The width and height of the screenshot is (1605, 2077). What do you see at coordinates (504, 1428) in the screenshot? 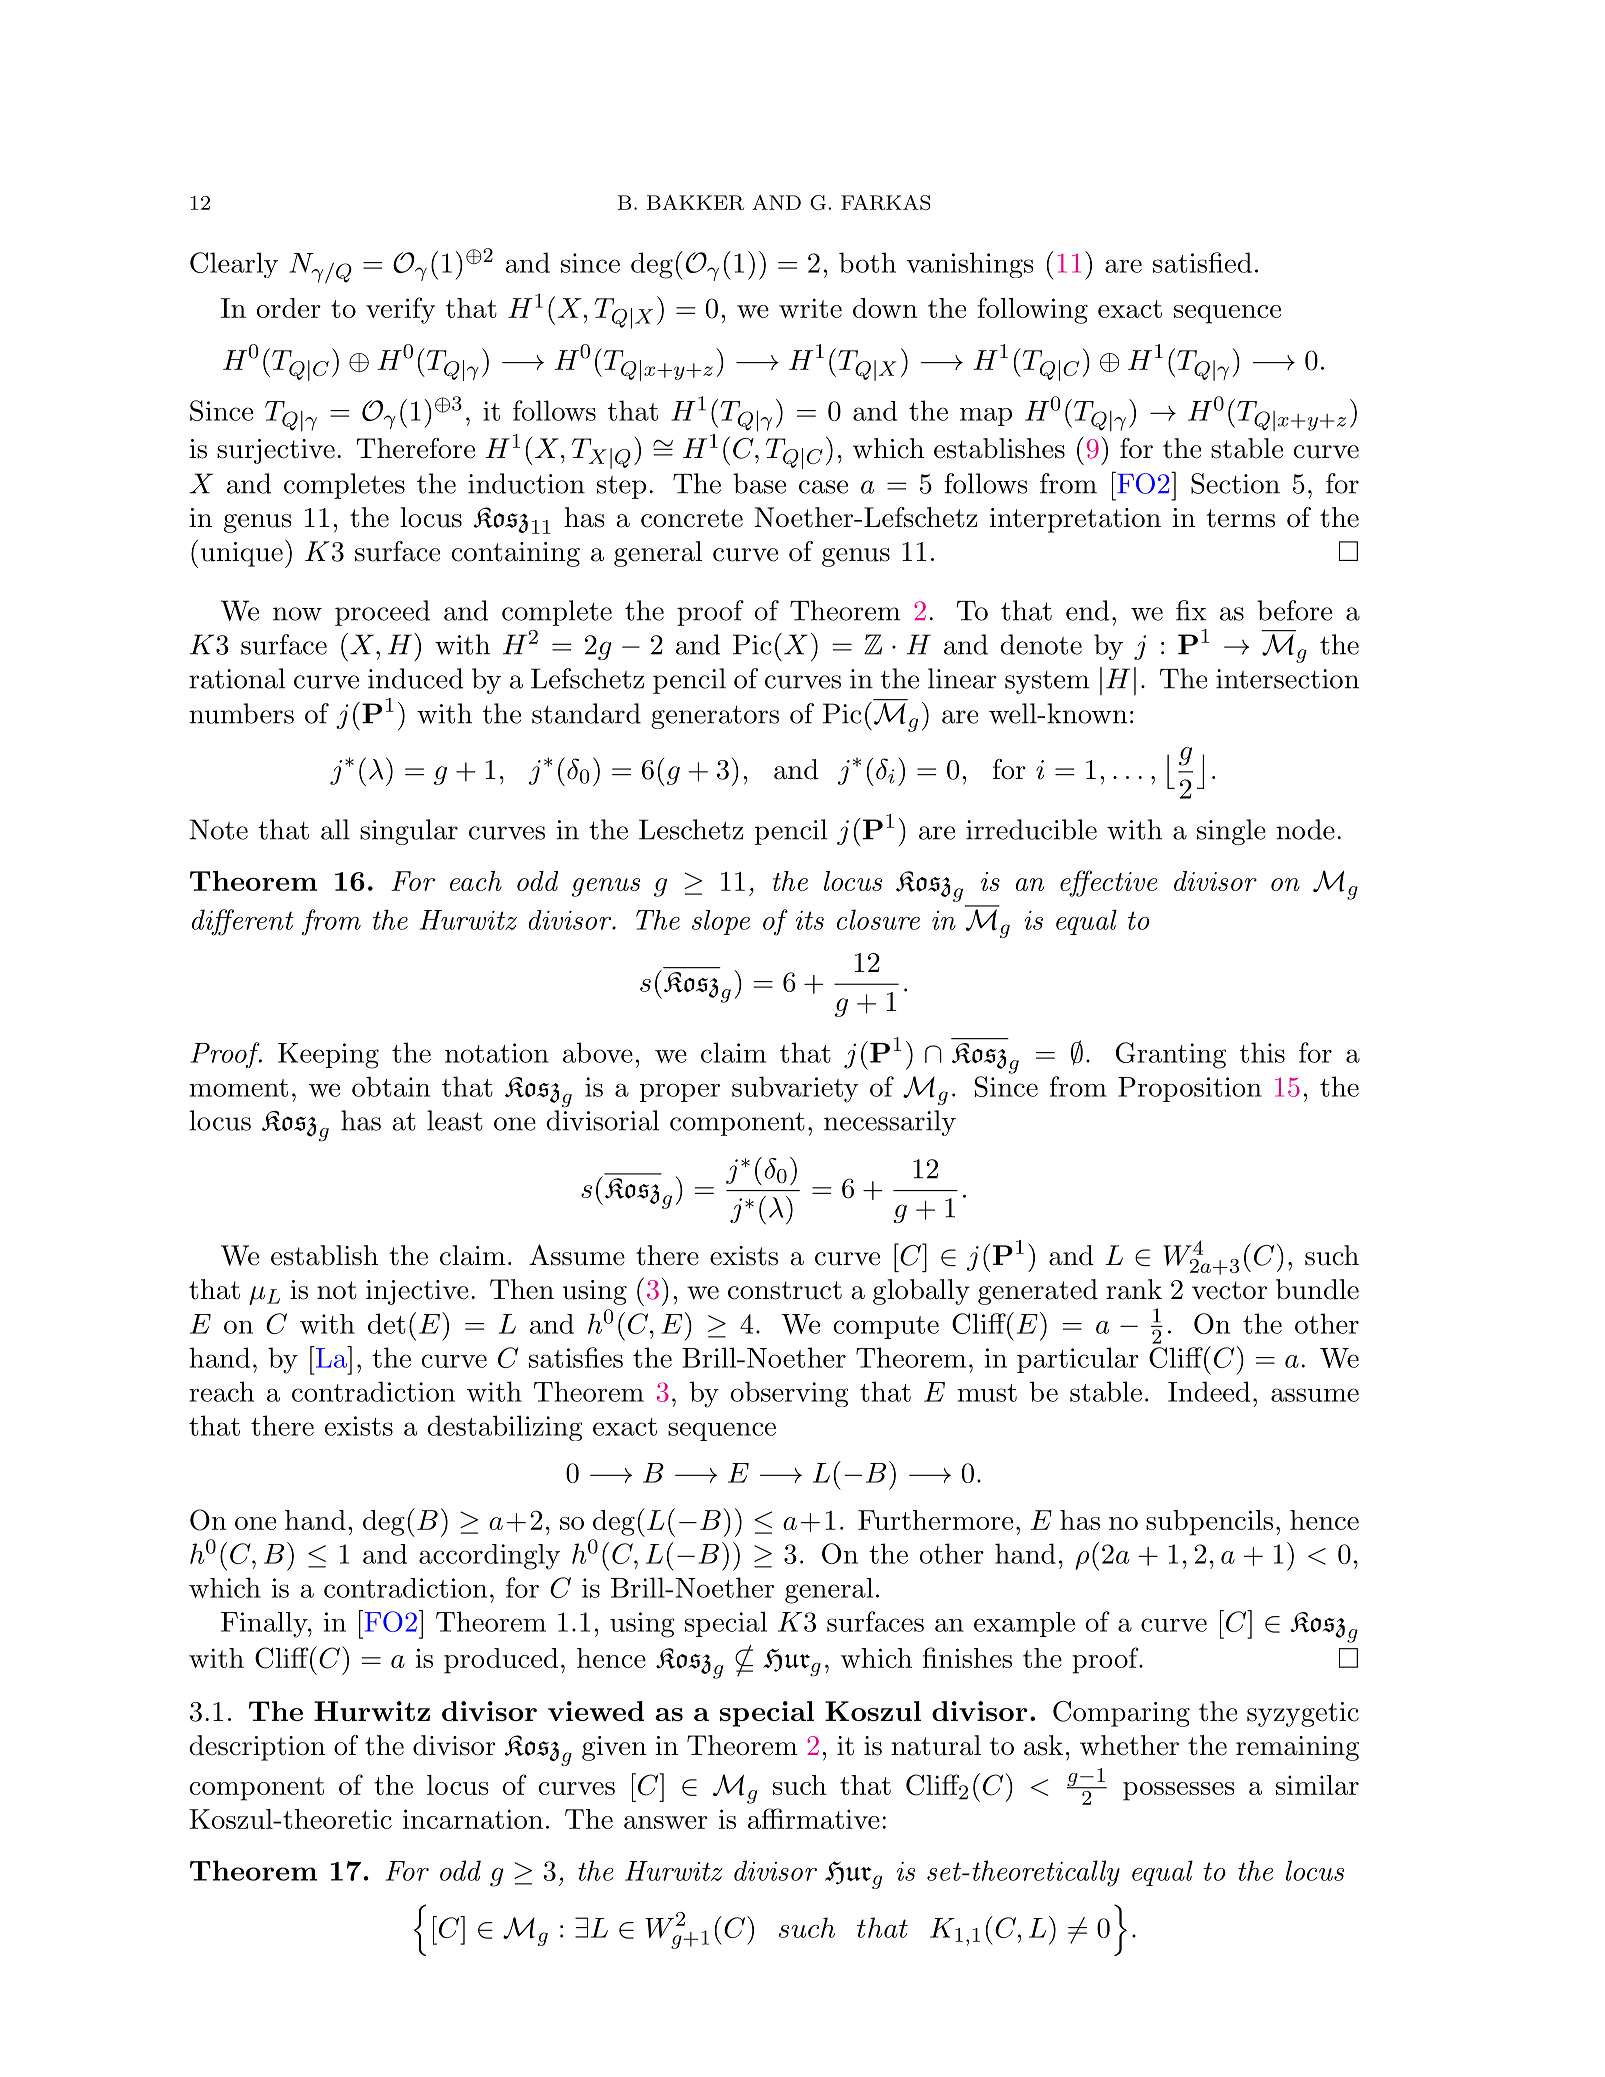
I see `destabilizing` at bounding box center [504, 1428].
